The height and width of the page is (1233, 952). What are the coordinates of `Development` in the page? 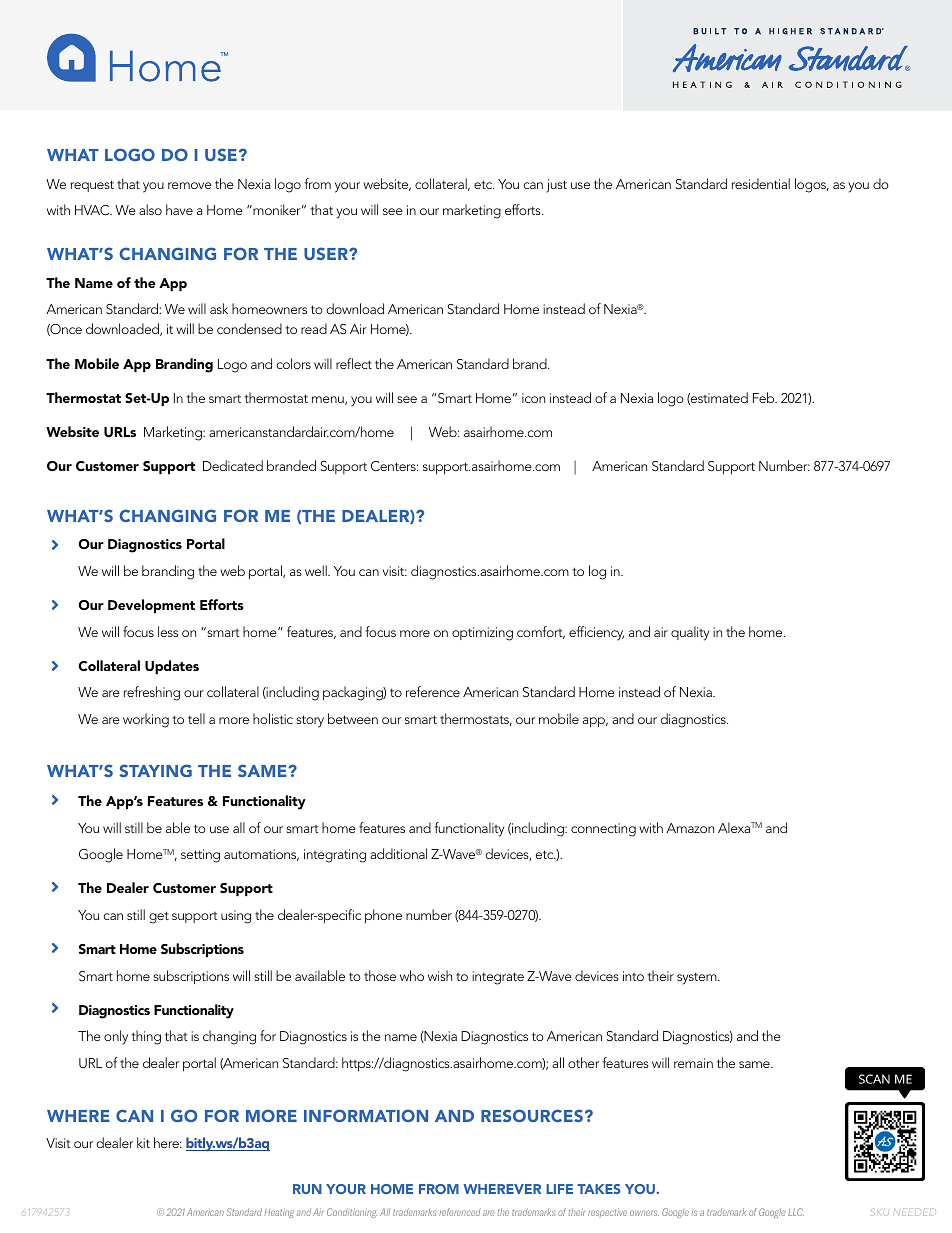 It's located at (151, 606).
